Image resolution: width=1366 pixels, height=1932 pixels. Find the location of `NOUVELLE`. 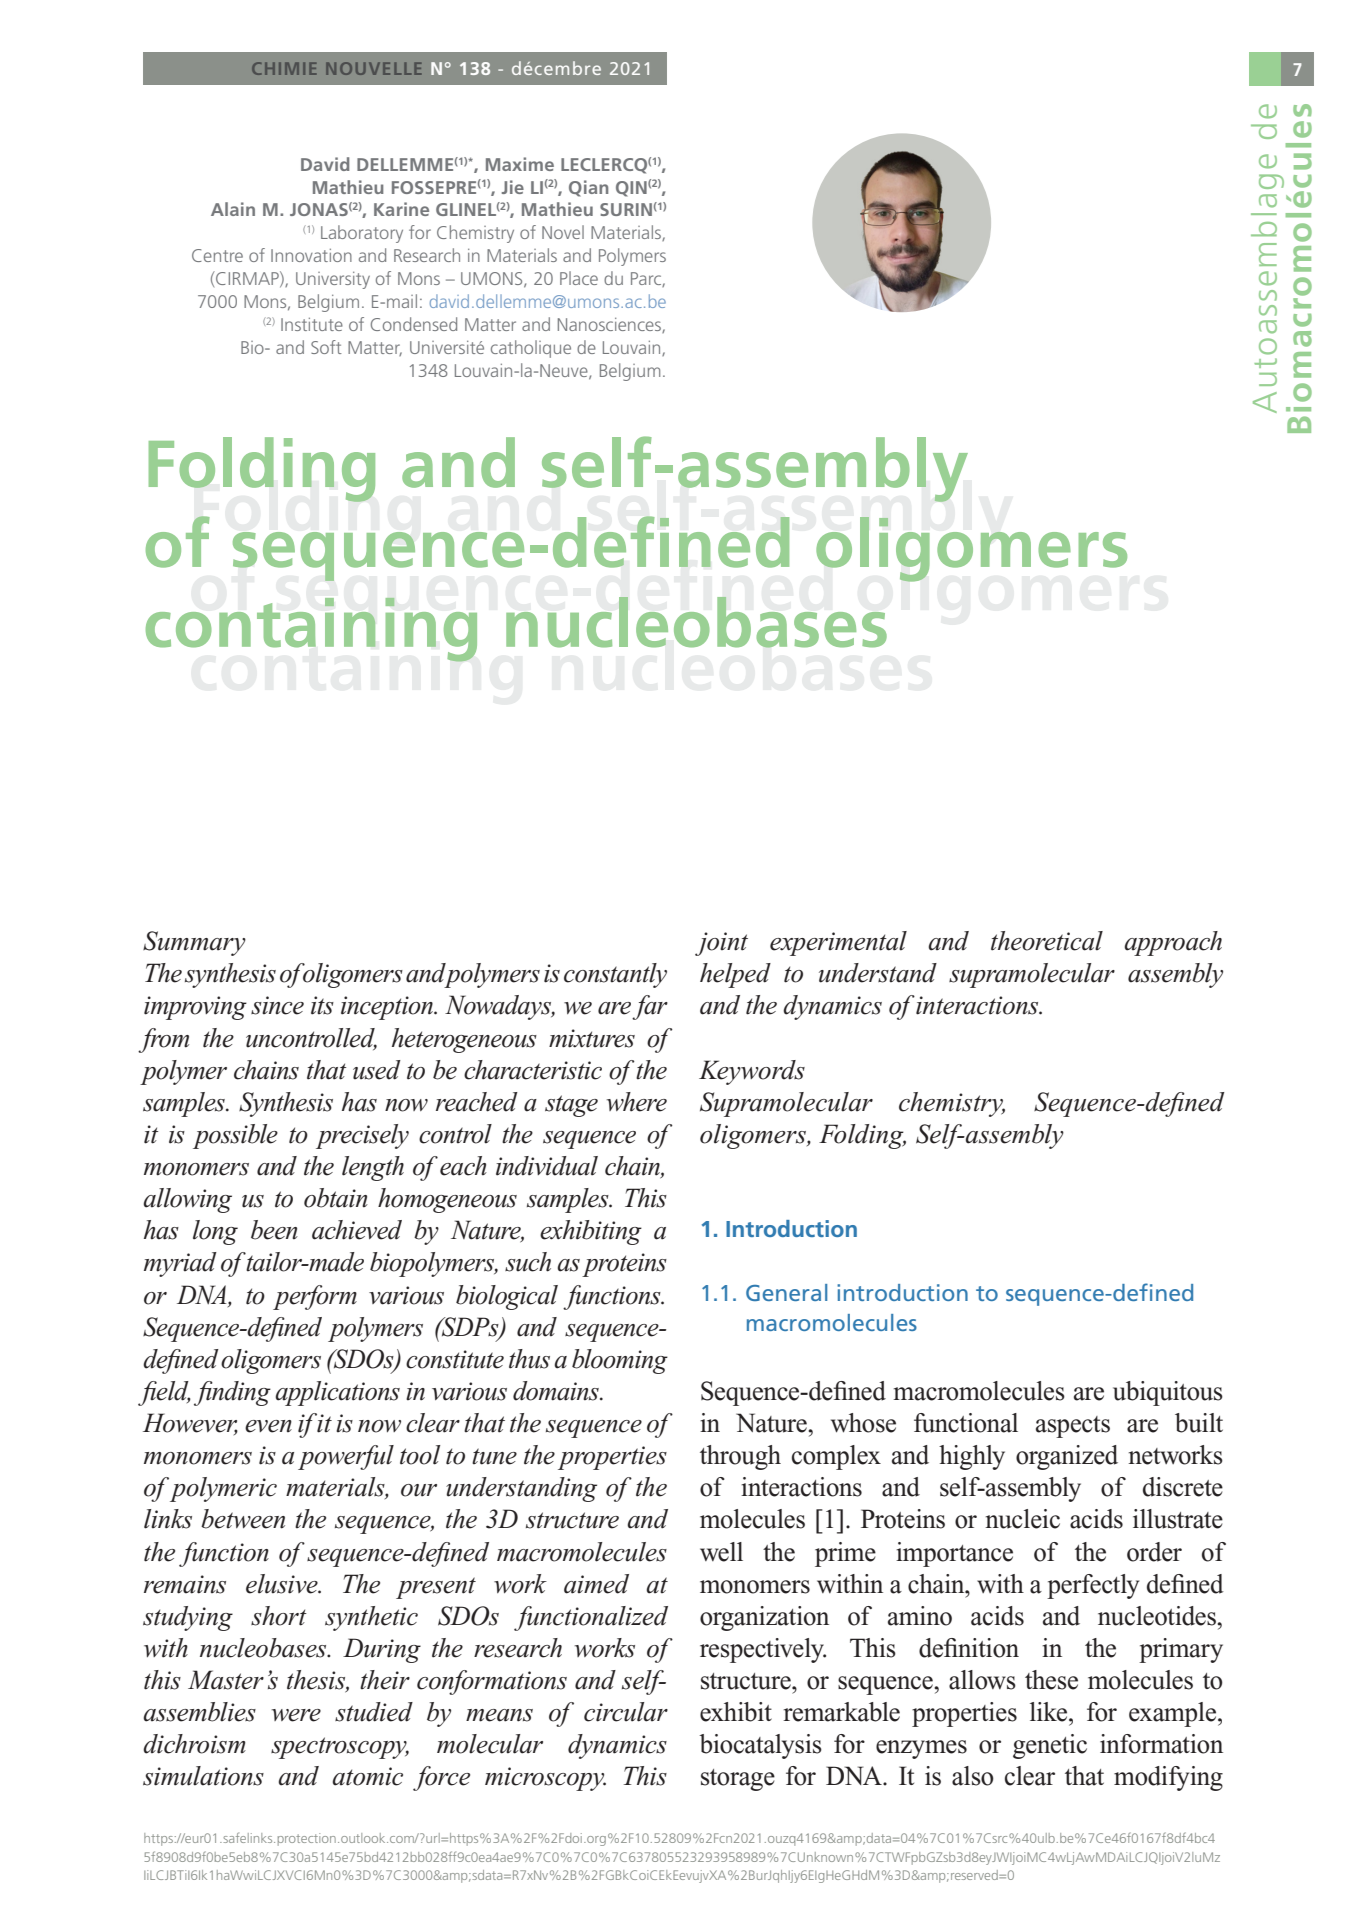

NOUVELLE is located at coordinates (373, 68).
